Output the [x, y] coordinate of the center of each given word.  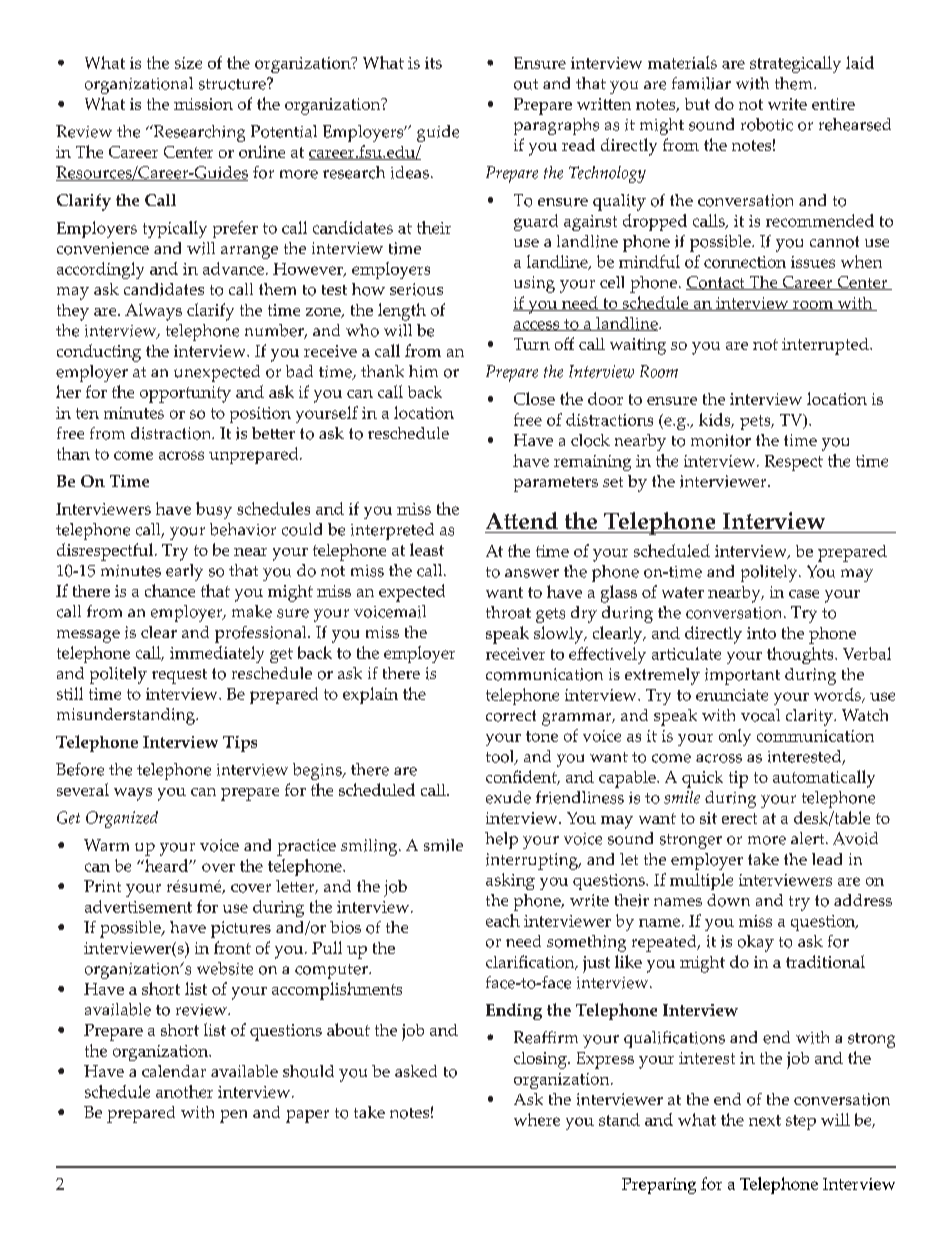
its [433, 63]
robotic [767, 124]
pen [233, 1116]
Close [534, 398]
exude [508, 797]
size [188, 63]
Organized [122, 819]
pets [756, 422]
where [537, 1119]
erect [739, 818]
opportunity [185, 394]
